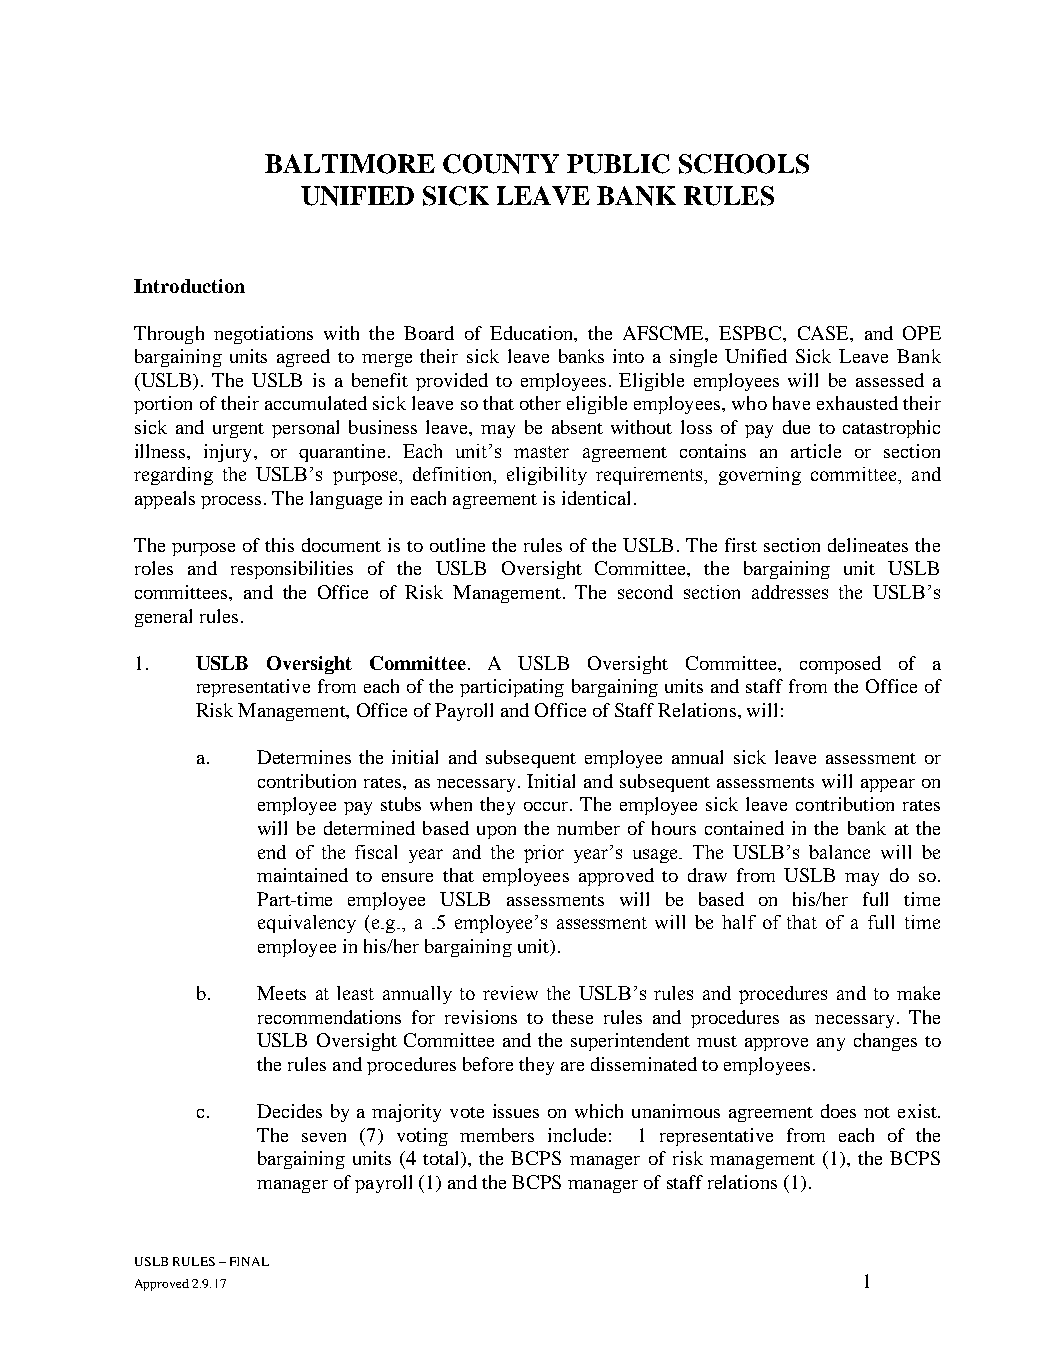 This document has width=1046, height=1354. What do you see at coordinates (544, 854) in the document?
I see `prior` at bounding box center [544, 854].
